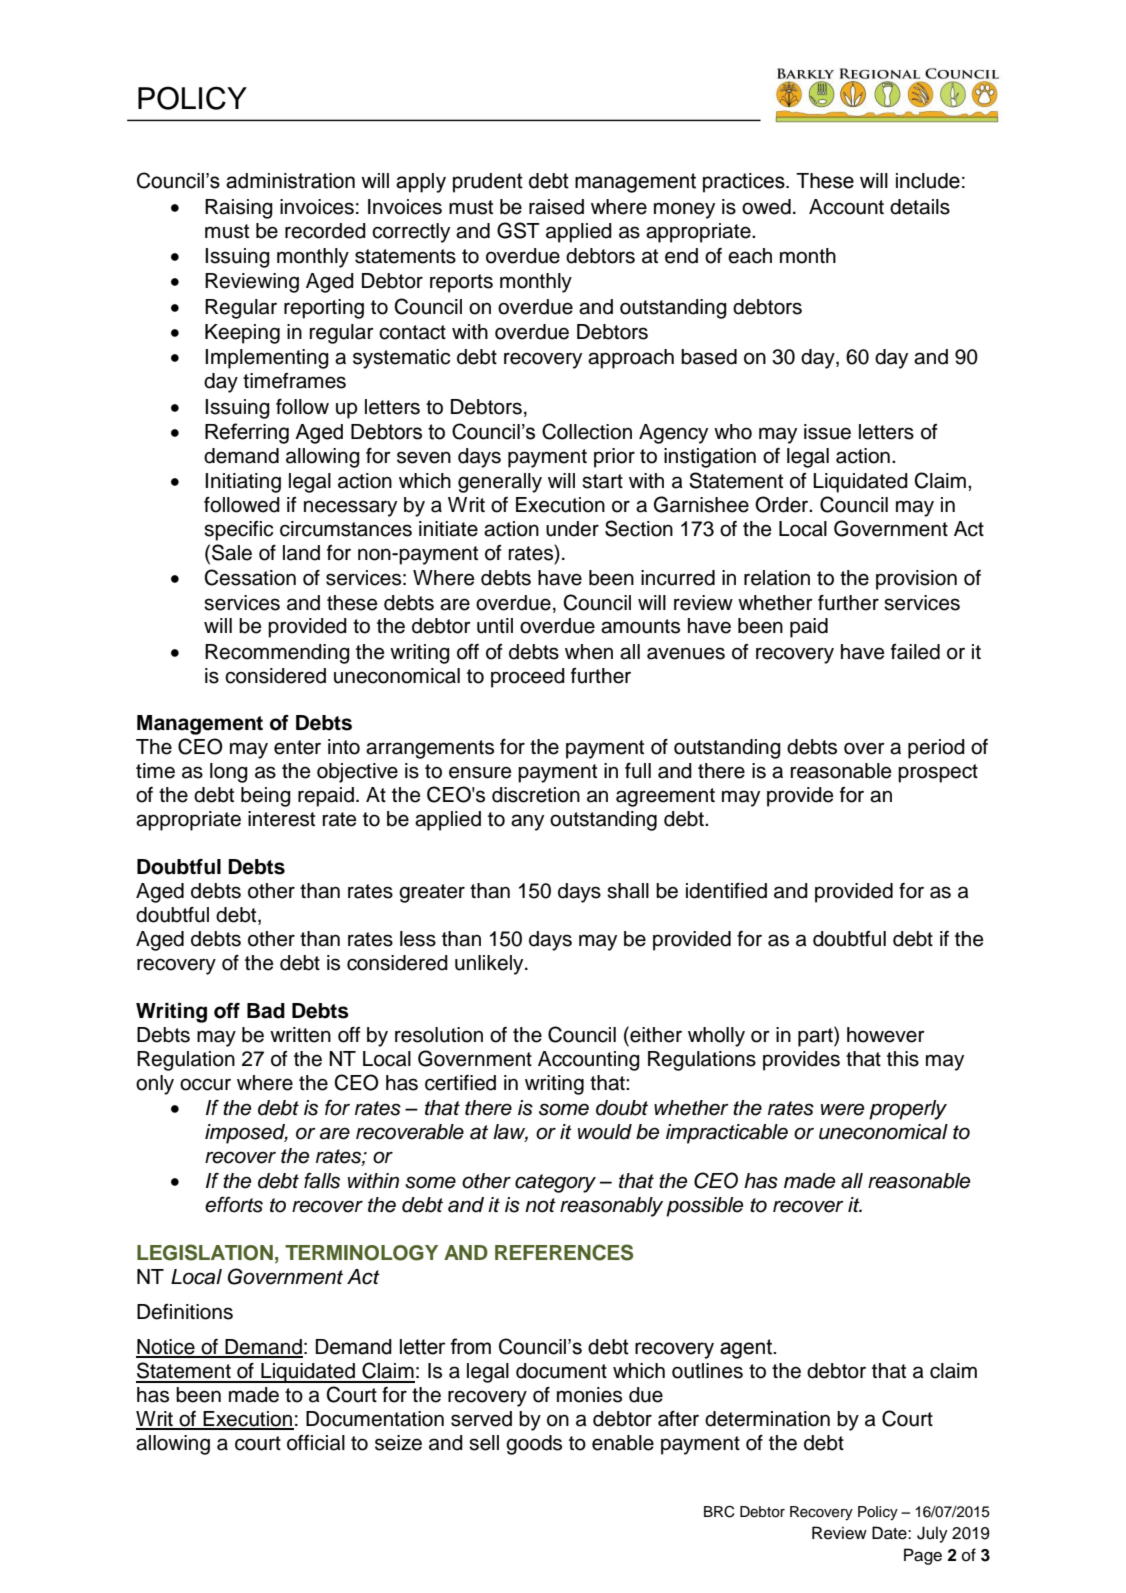  What do you see at coordinates (842, 1109) in the screenshot?
I see `were` at bounding box center [842, 1109].
